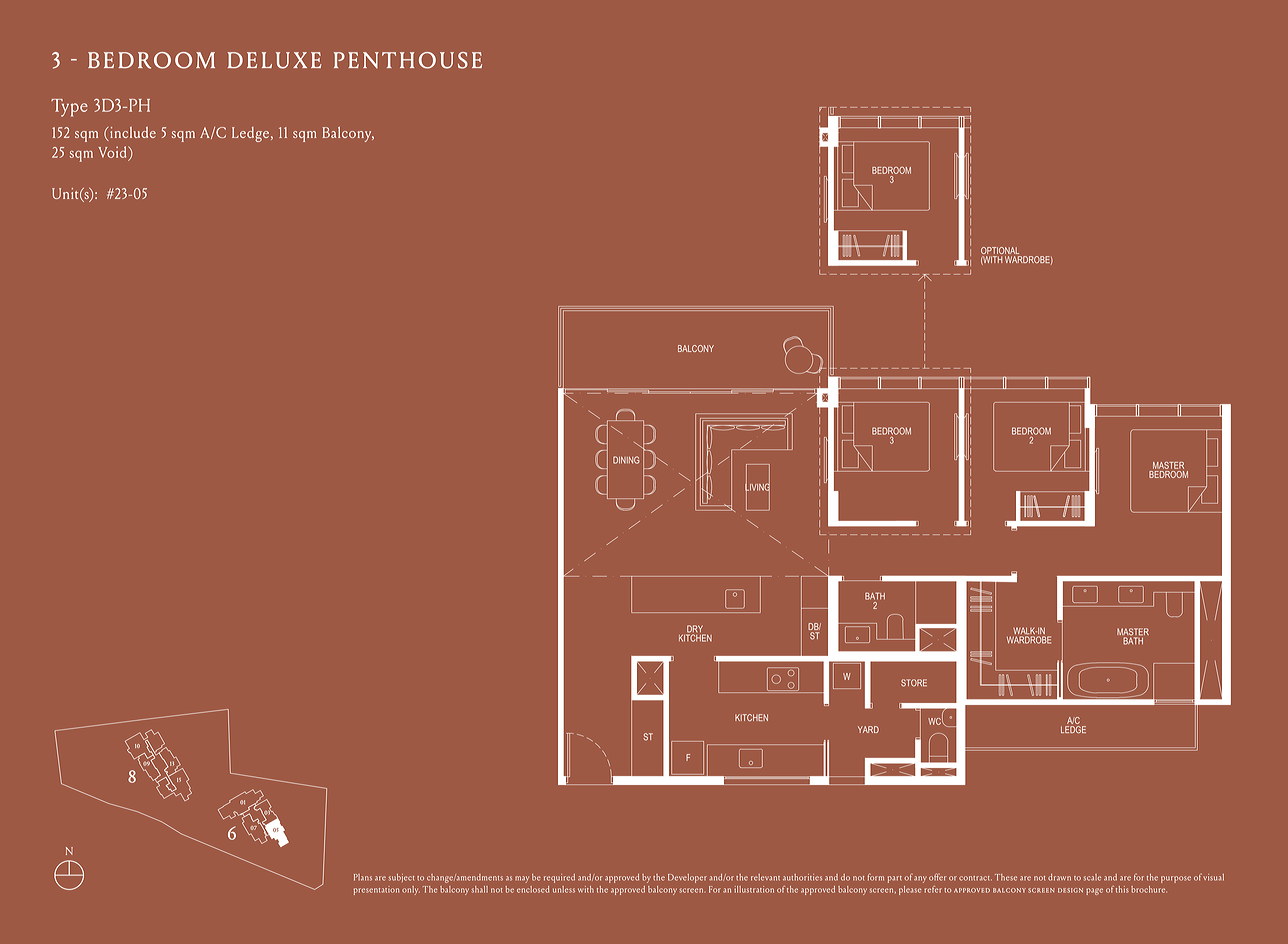 The image size is (1288, 944). Describe the element at coordinates (626, 460) in the screenshot. I see `DINING` at that location.
